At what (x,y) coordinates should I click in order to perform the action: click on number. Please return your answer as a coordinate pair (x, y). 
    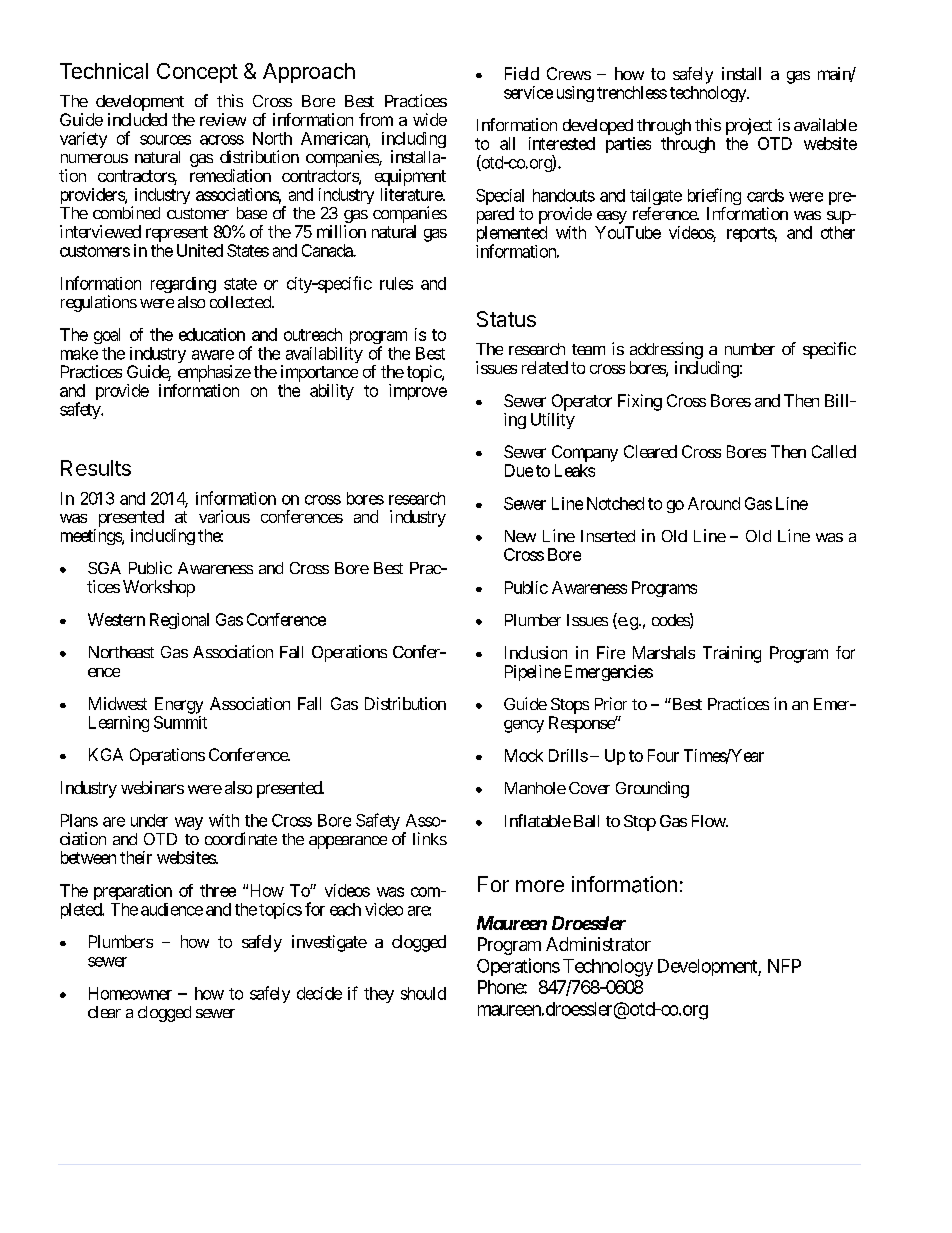
    Looking at the image, I should click on (750, 349).
